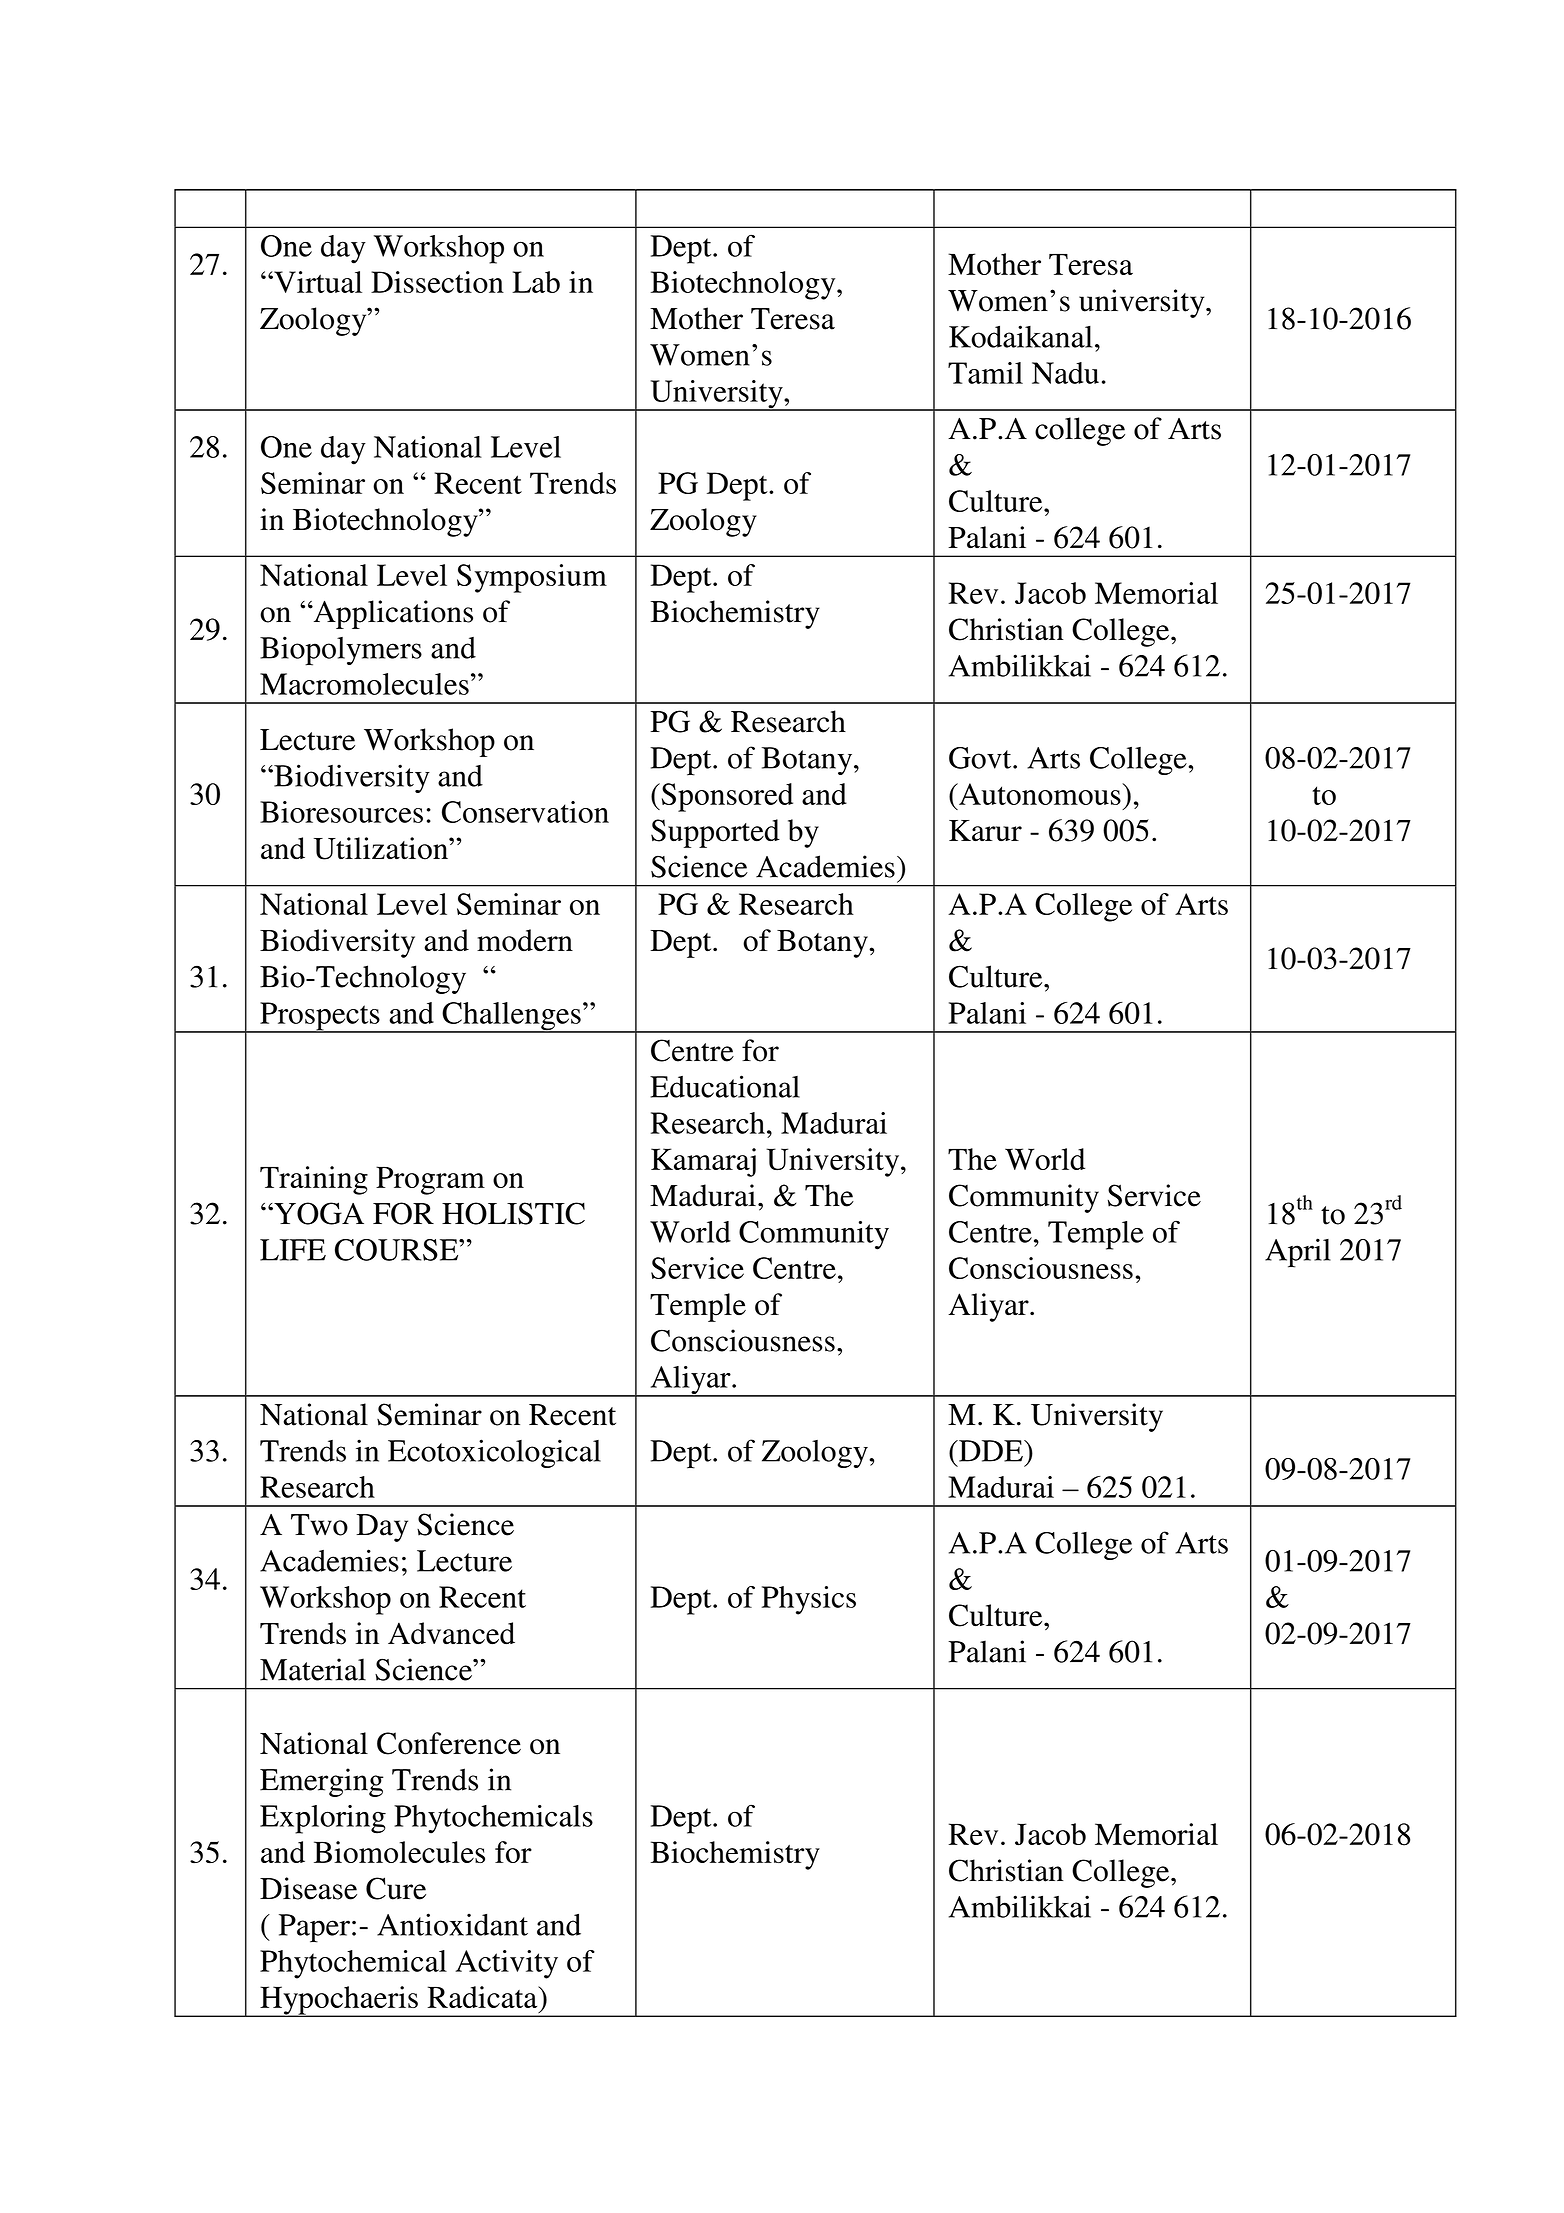 The width and height of the screenshot is (1564, 2213). What do you see at coordinates (396, 1888) in the screenshot?
I see `Cure` at bounding box center [396, 1888].
